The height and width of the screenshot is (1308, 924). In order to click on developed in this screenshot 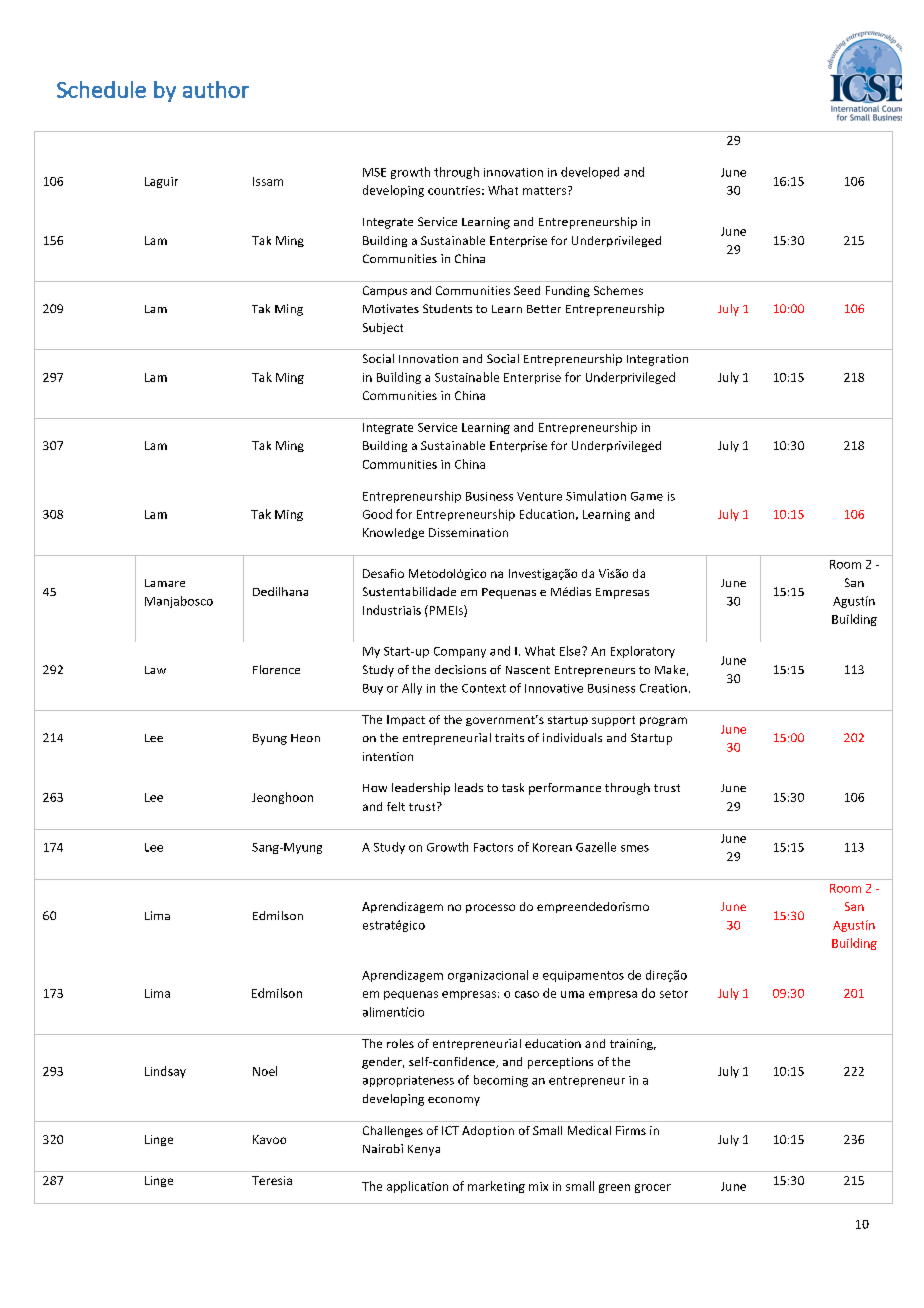, I will do `click(590, 173)`.
